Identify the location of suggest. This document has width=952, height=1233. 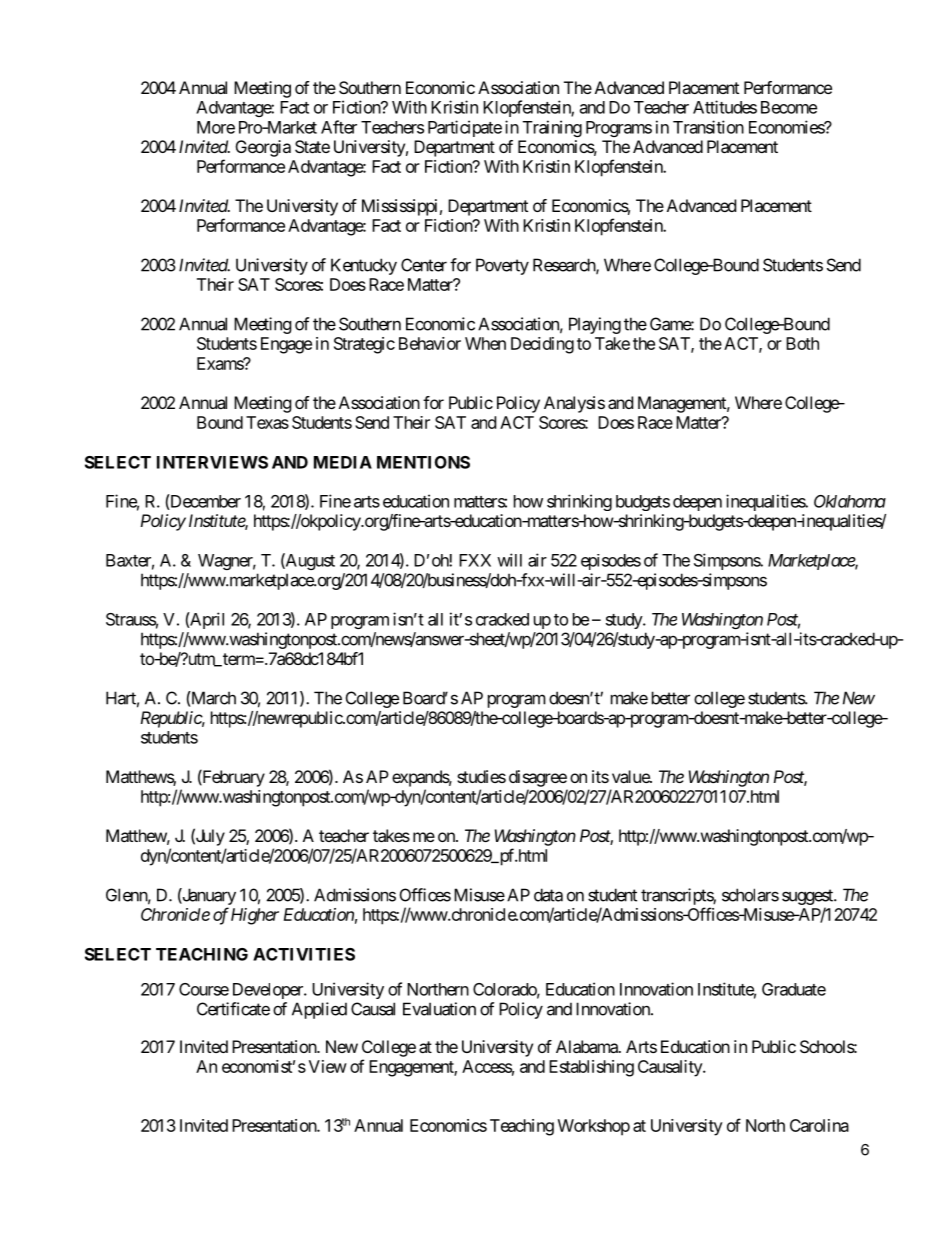
(808, 897).
